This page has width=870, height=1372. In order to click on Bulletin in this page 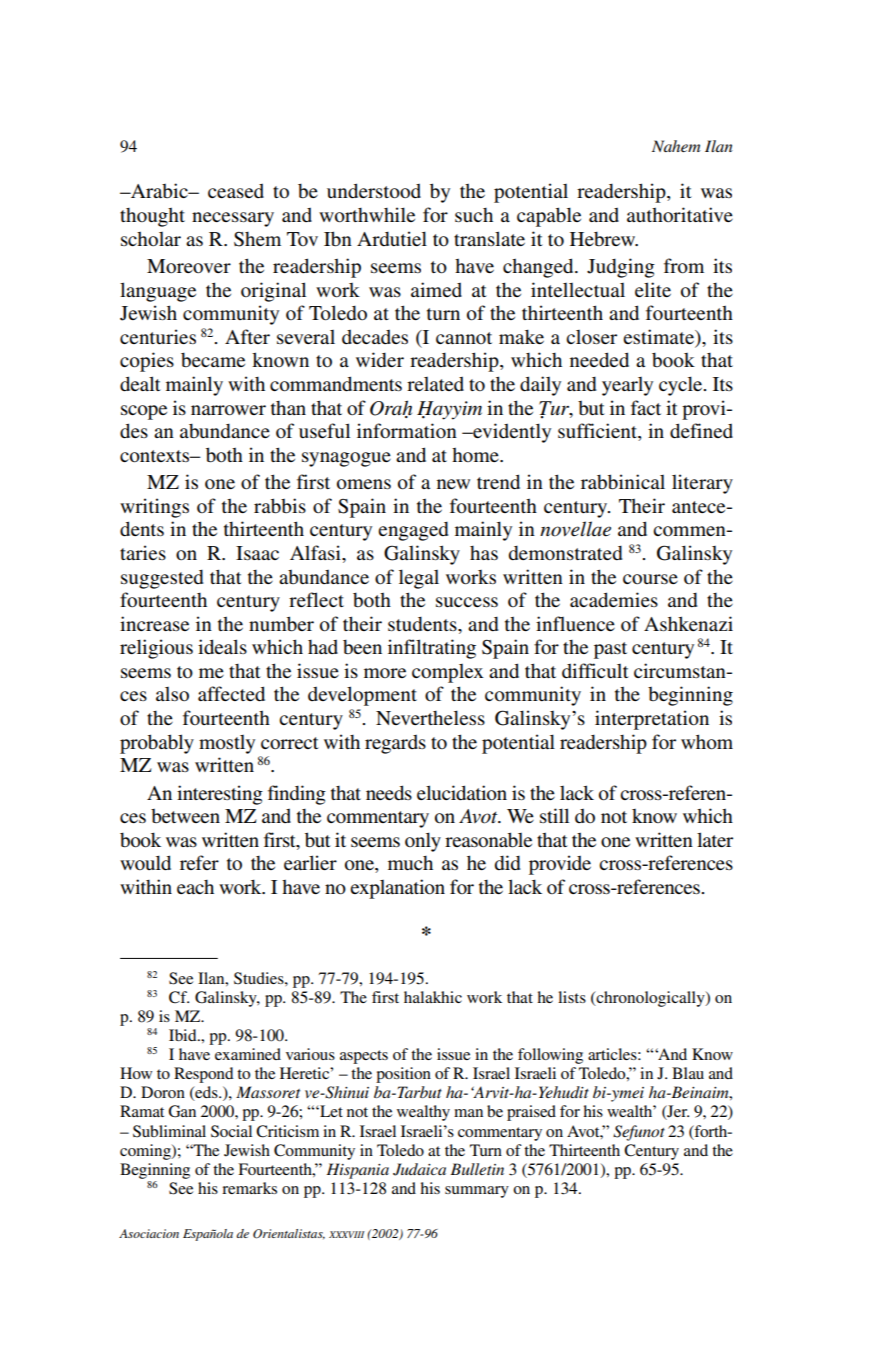, I will do `click(477, 1169)`.
